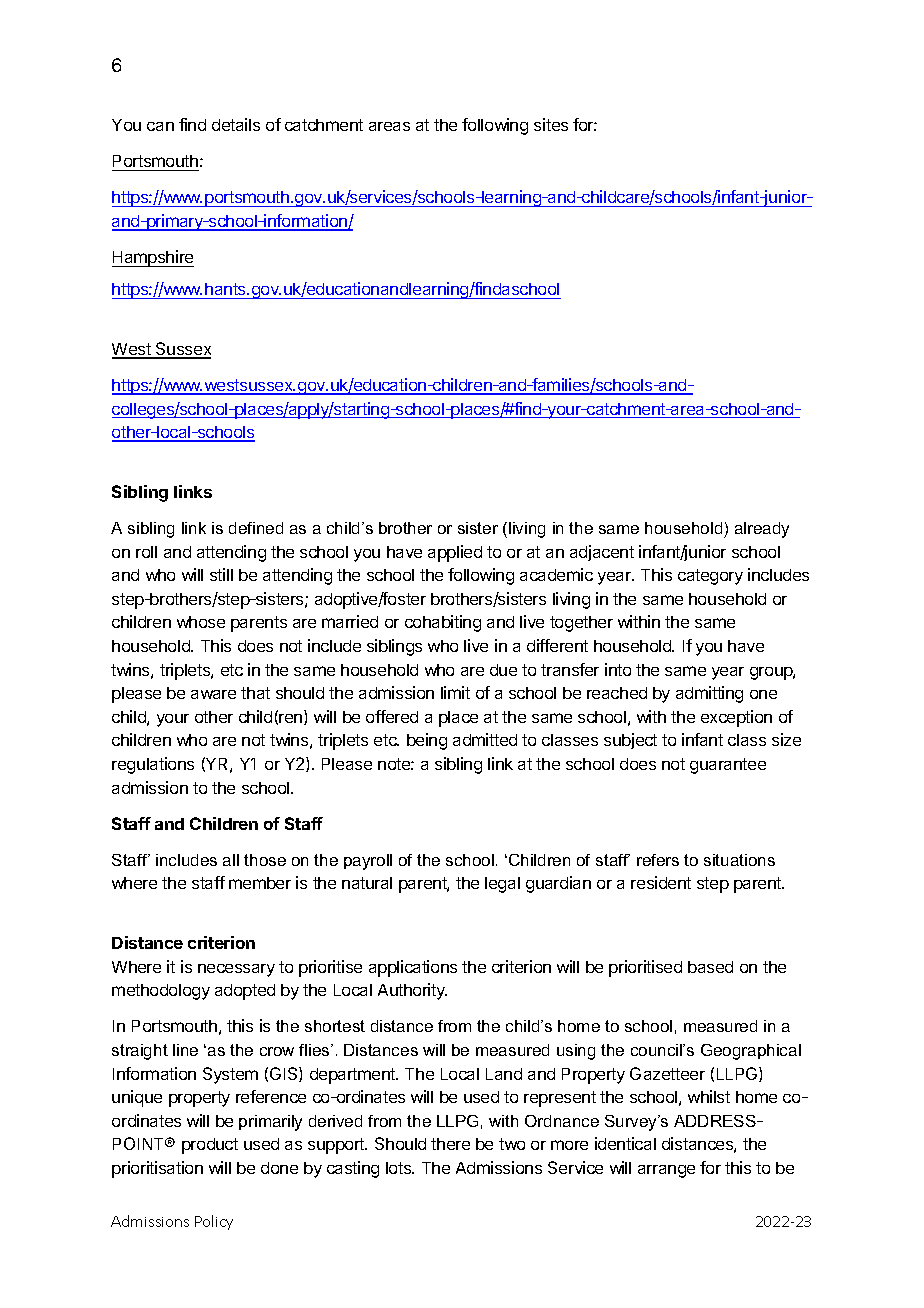  Describe the element at coordinates (762, 530) in the image. I see `already` at that location.
